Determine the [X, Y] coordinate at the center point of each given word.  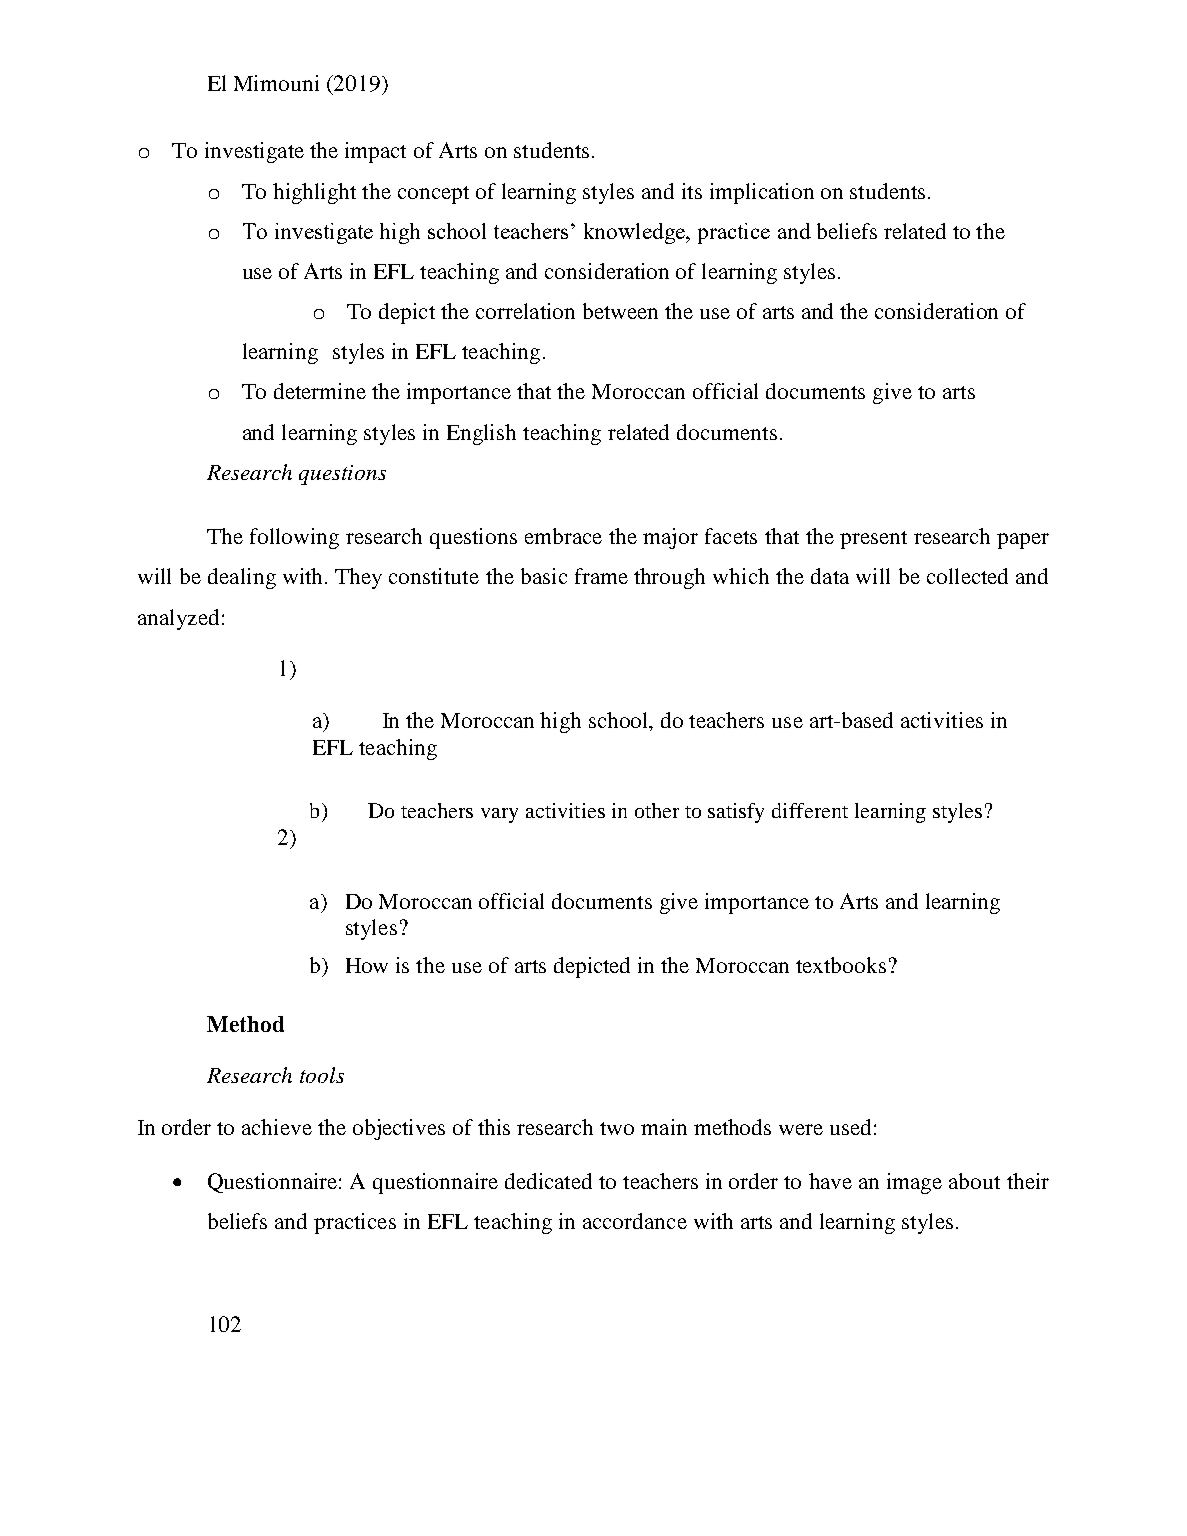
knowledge [635, 233]
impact [375, 152]
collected [967, 576]
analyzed [178, 619]
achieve [277, 1127]
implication [762, 193]
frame [601, 576]
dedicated [548, 1181]
